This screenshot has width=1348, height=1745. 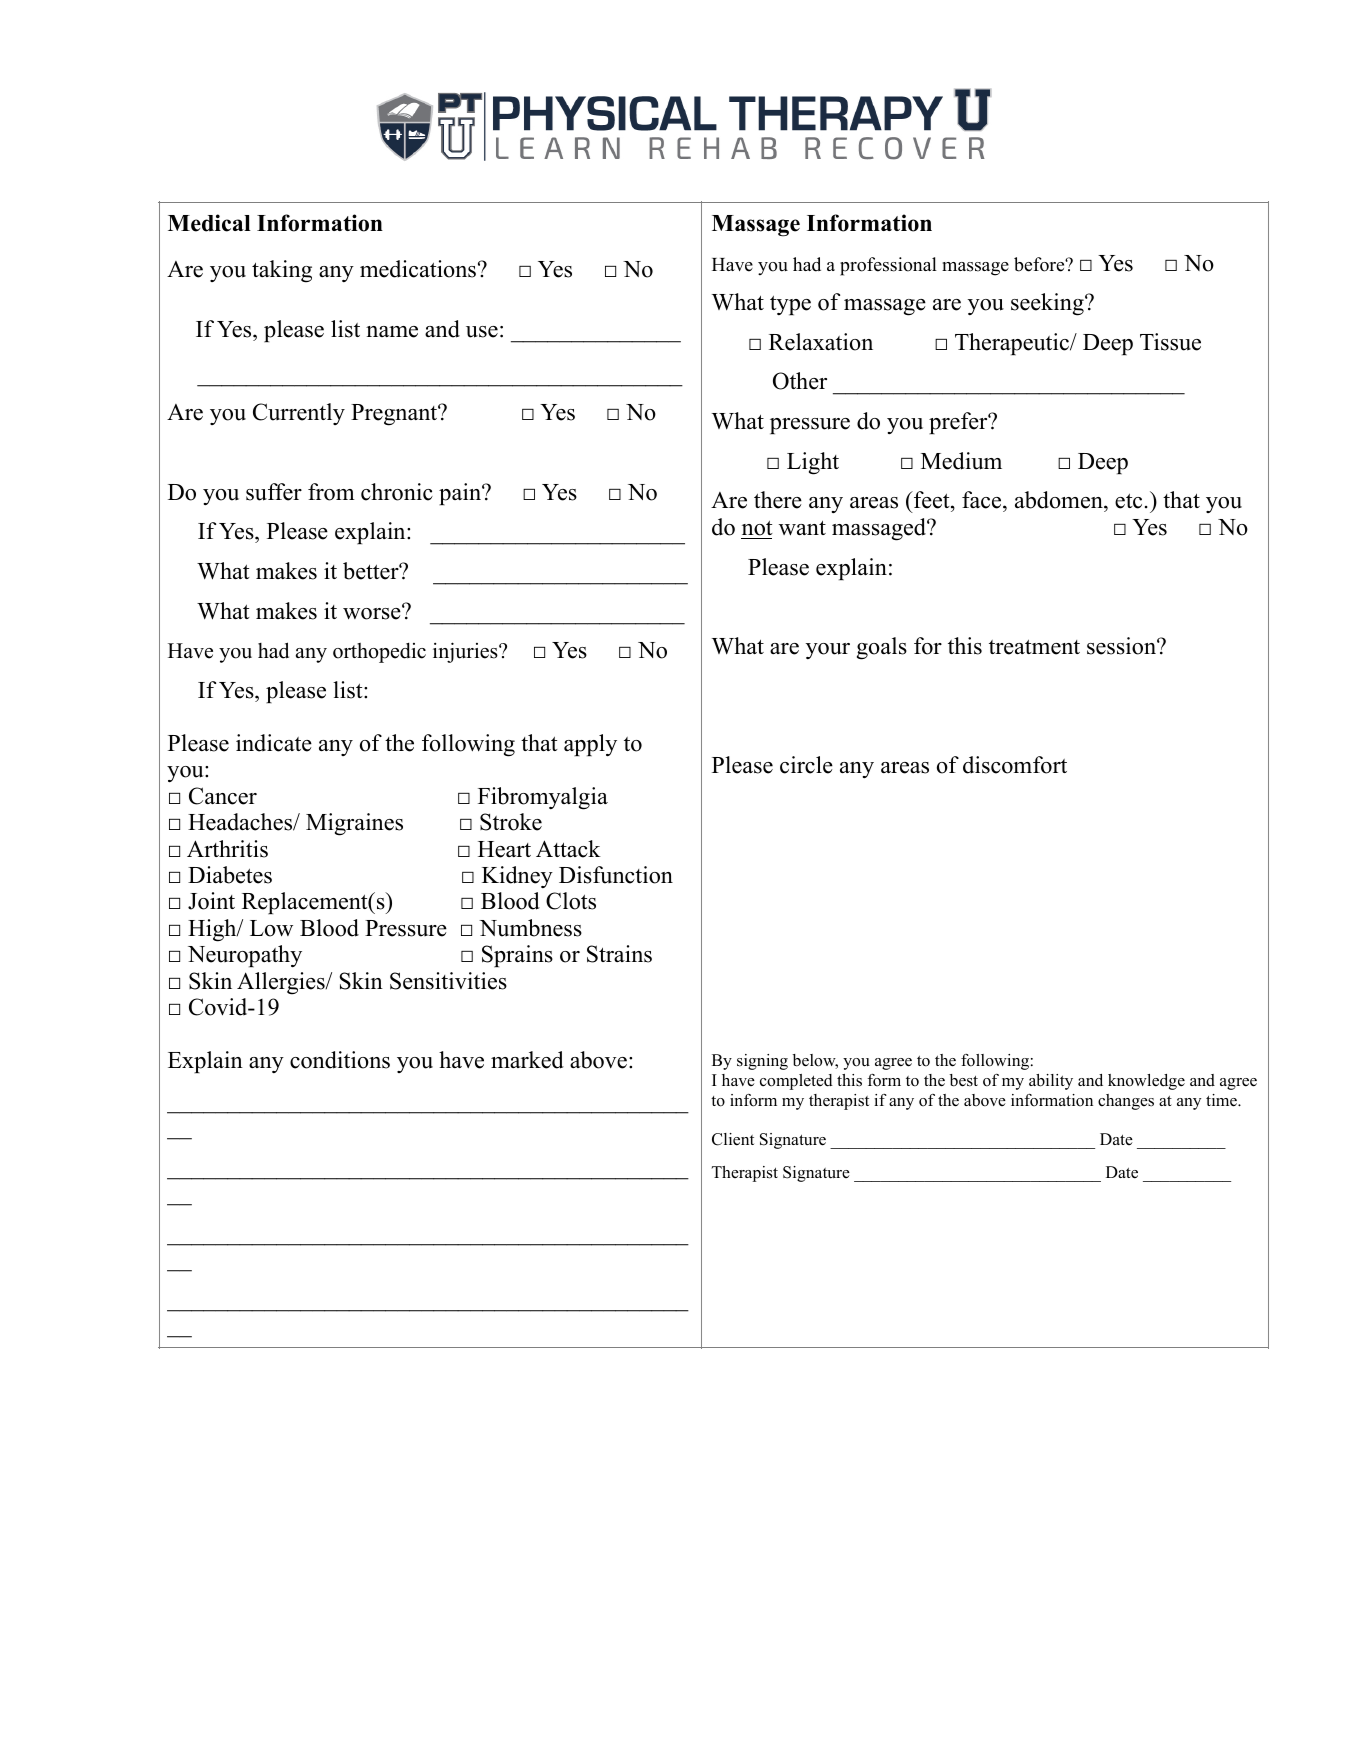 What do you see at coordinates (379, 652) in the screenshot?
I see `orthopedic` at bounding box center [379, 652].
